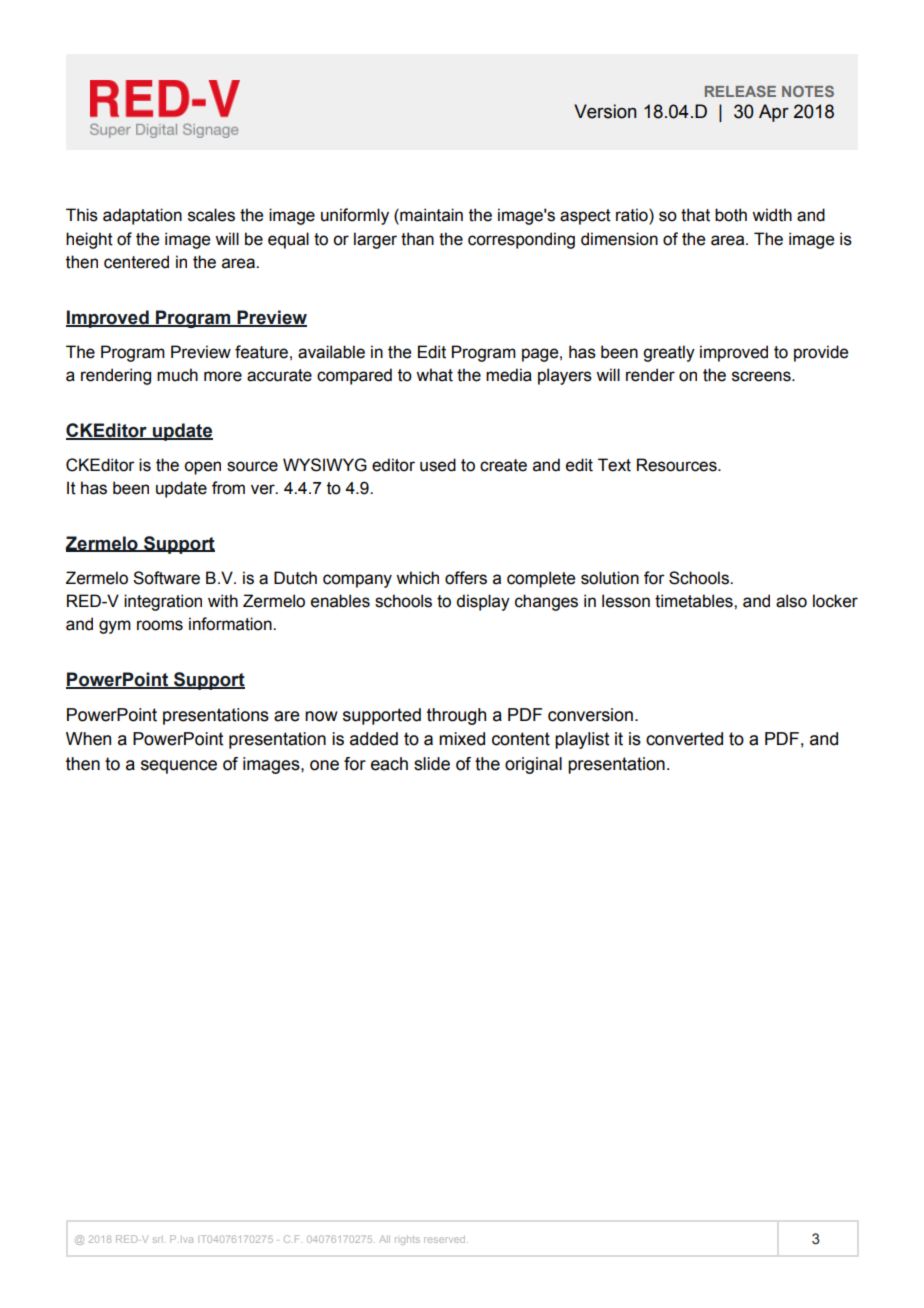 The image size is (924, 1308). Describe the element at coordinates (446, 1239) in the screenshot. I see `reserved` at that location.
